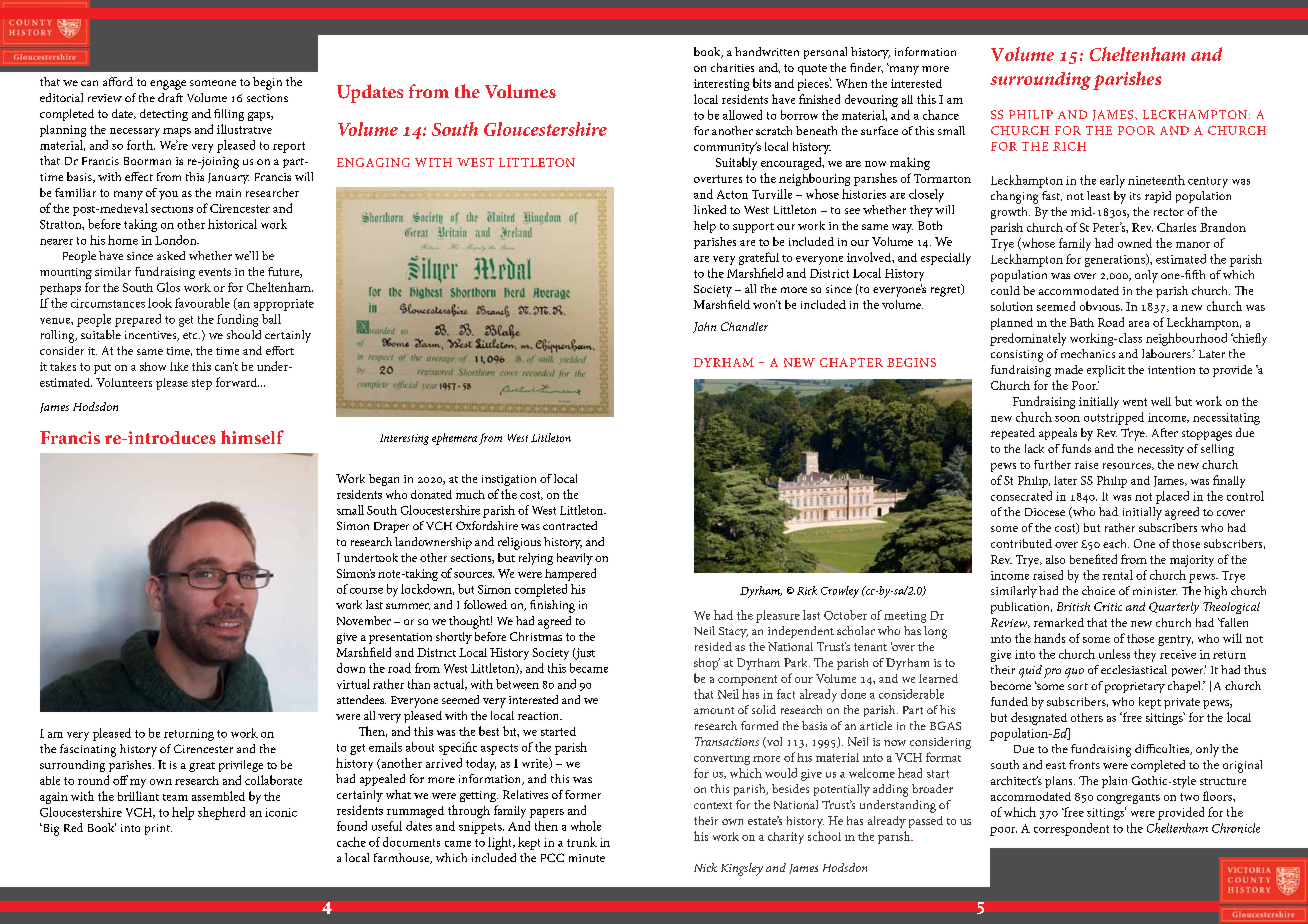 The image size is (1308, 924). I want to click on chance, so click(941, 115).
